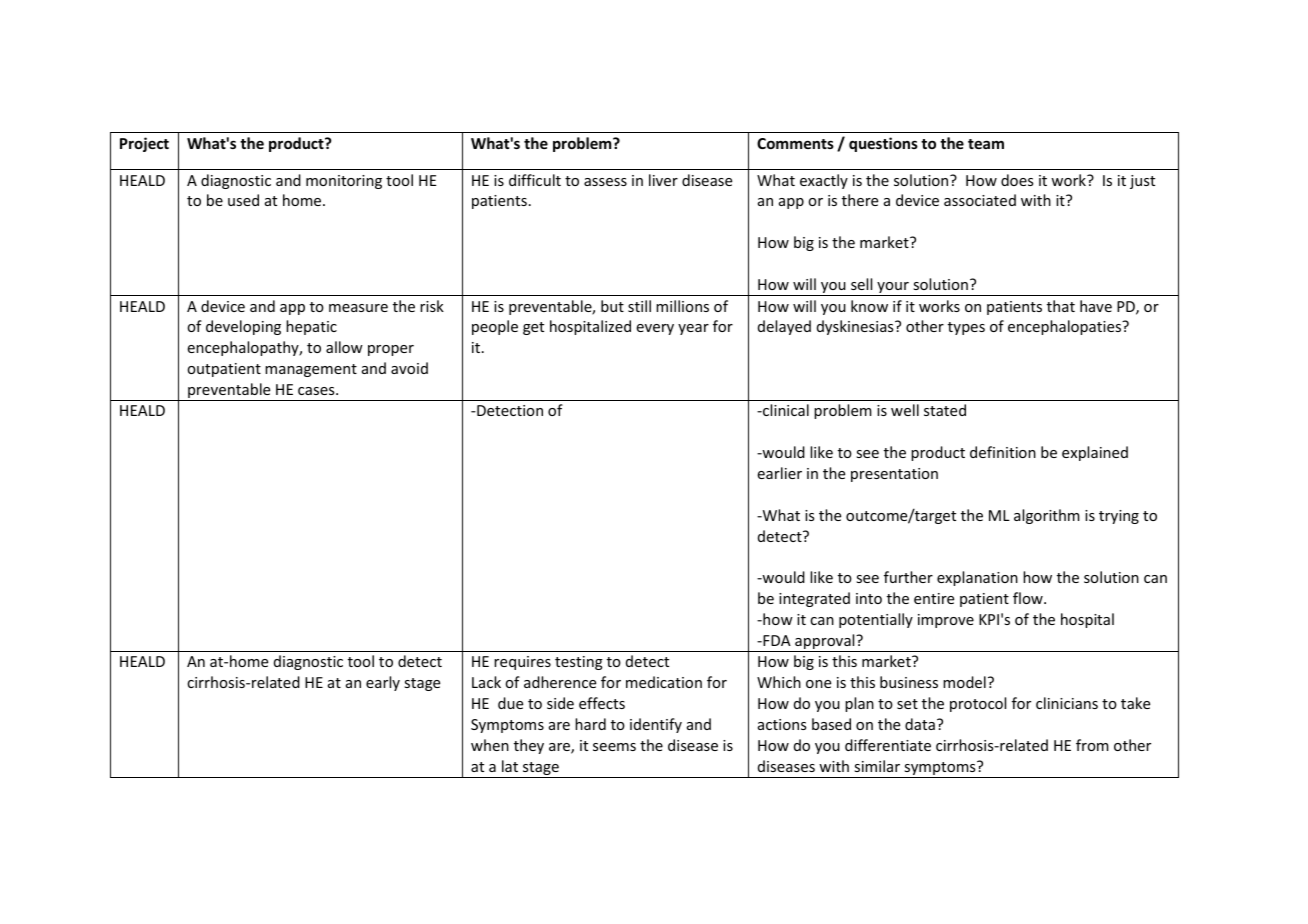  Describe the element at coordinates (490, 745) in the screenshot. I see `when` at that location.
